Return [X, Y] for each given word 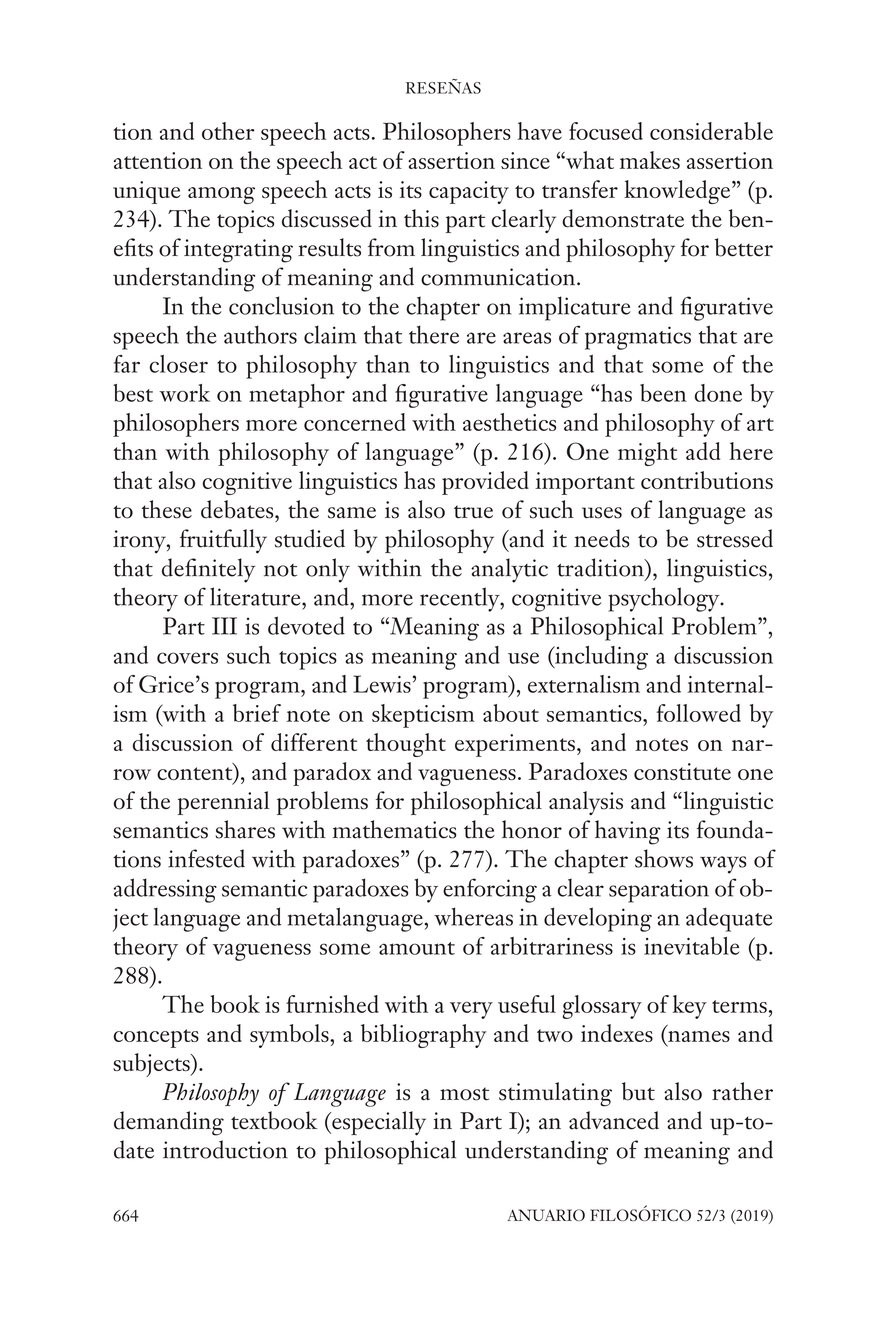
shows [664, 858]
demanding [169, 1123]
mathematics [394, 829]
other [228, 131]
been [663, 393]
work [184, 393]
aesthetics [509, 422]
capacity [469, 192]
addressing [165, 890]
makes [650, 160]
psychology [665, 599]
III [224, 626]
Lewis [382, 684]
